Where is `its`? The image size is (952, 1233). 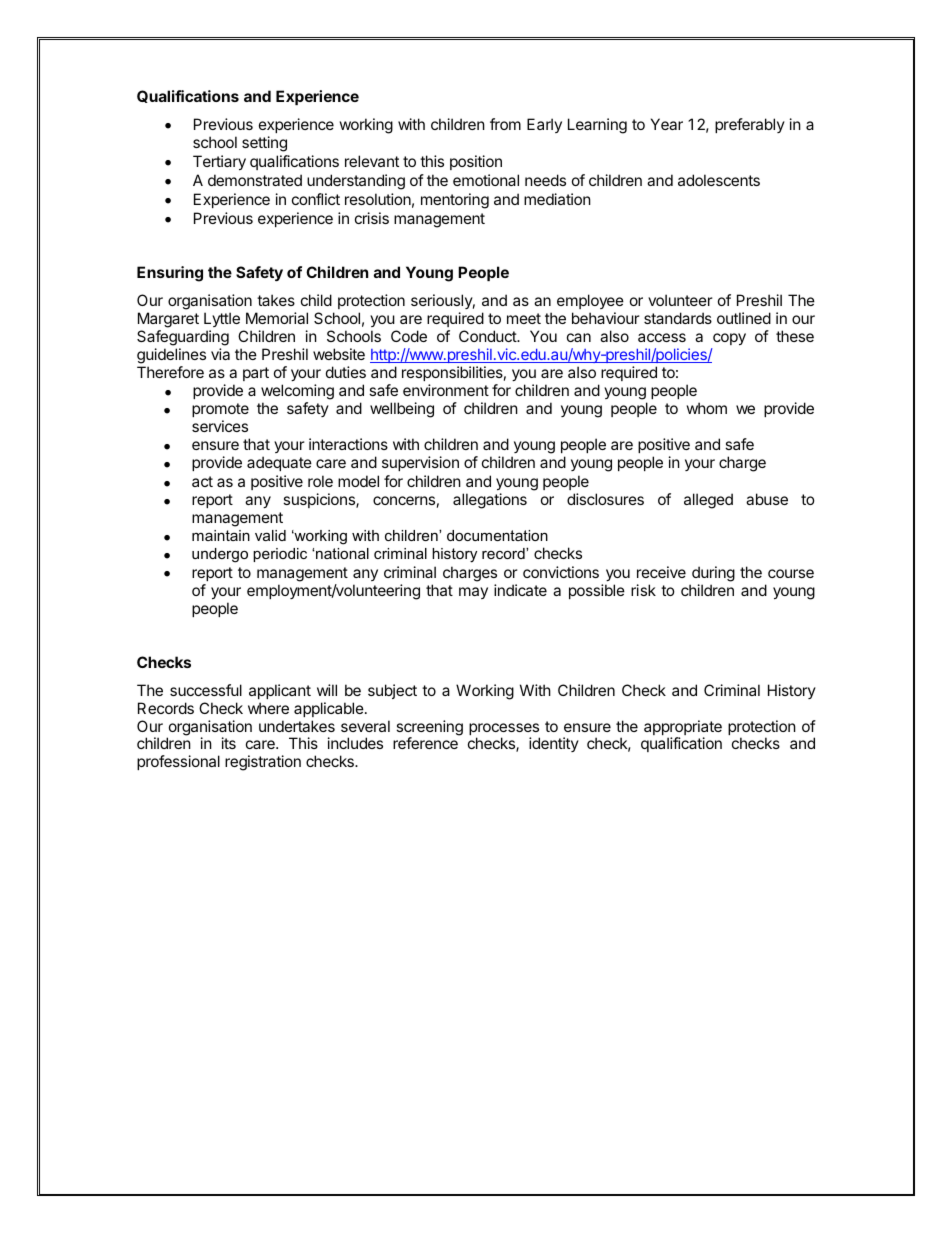
its is located at coordinates (229, 743).
